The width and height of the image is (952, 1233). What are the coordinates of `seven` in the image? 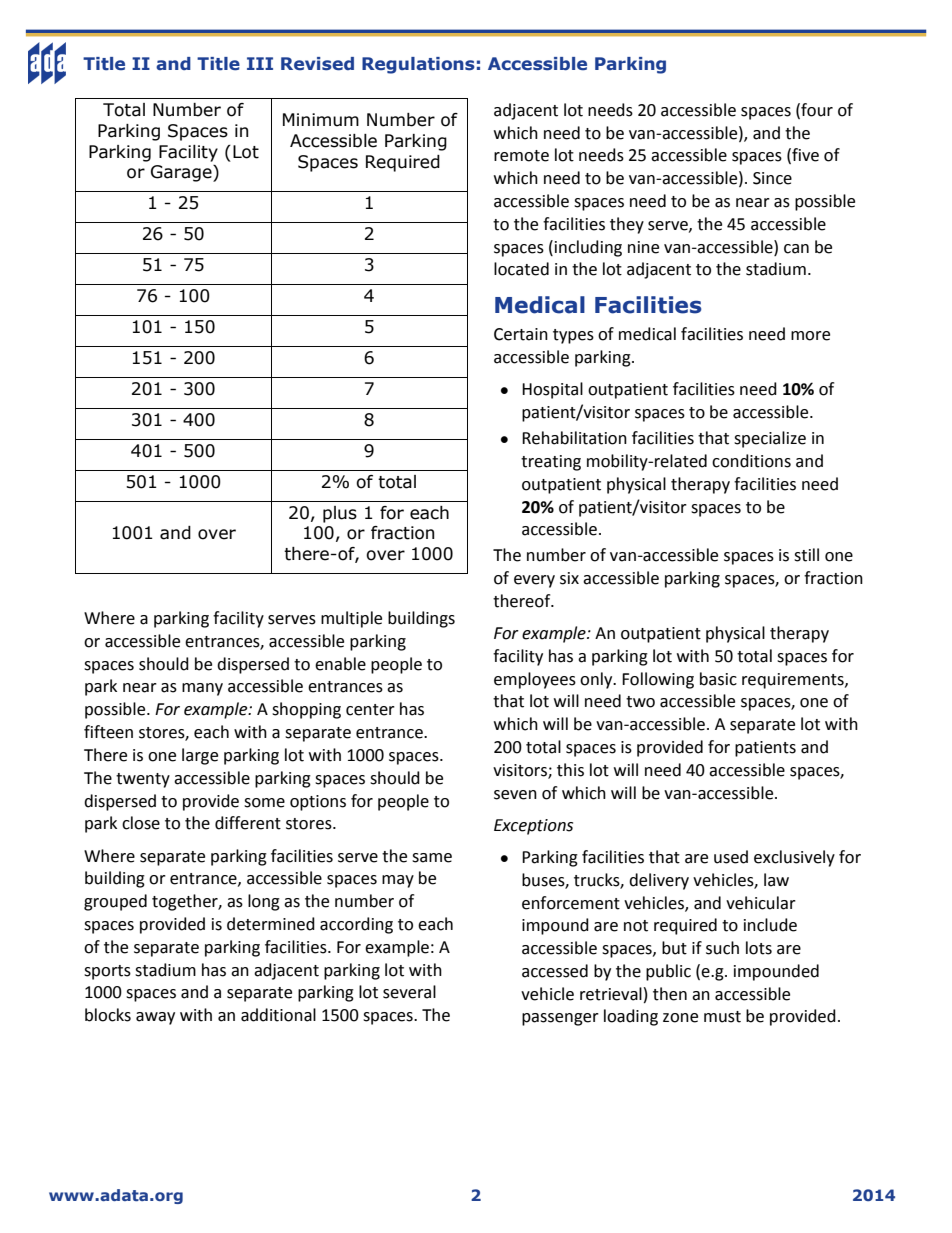 It's located at (515, 795).
